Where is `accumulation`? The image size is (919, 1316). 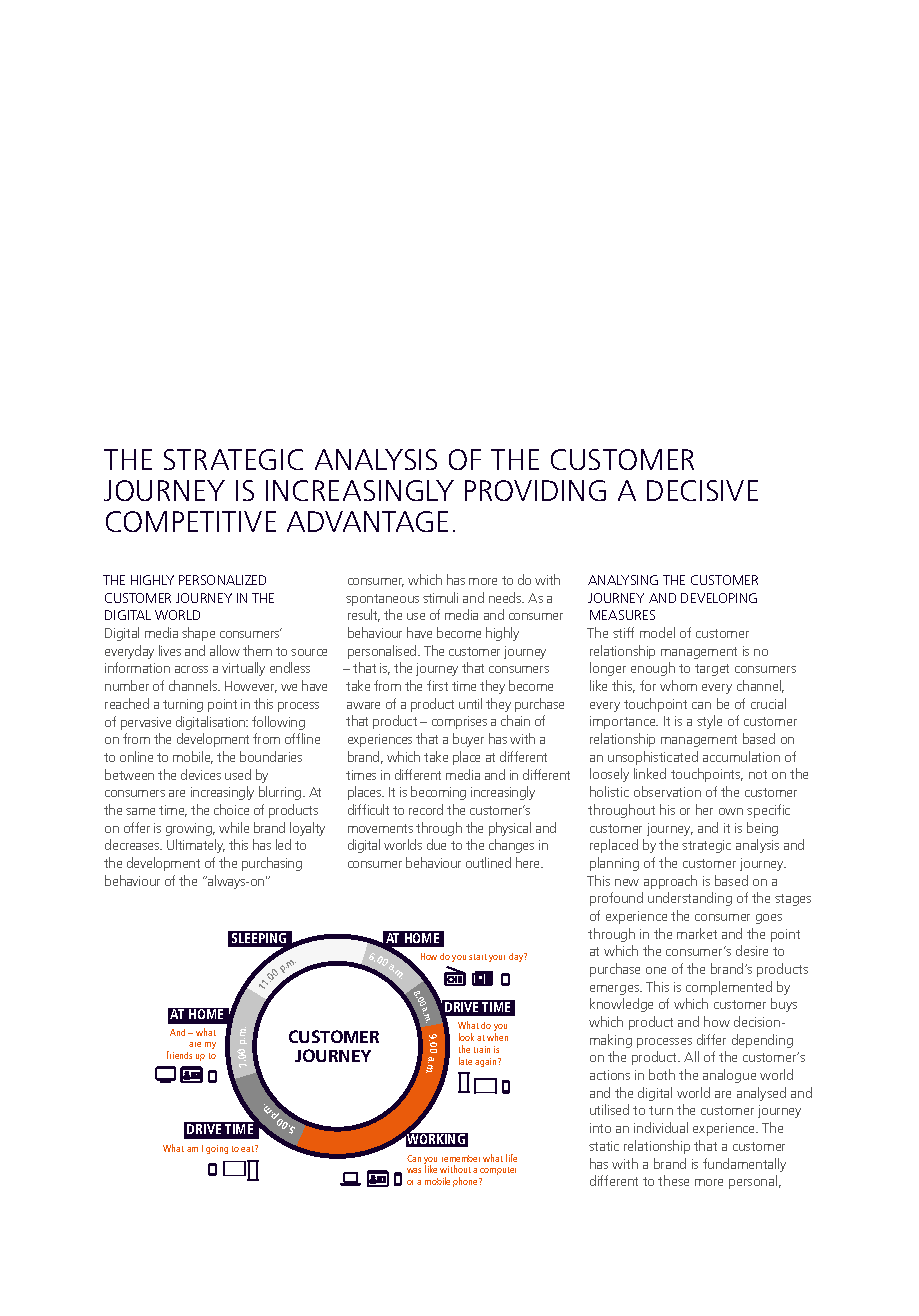
accumulation is located at coordinates (741, 756).
